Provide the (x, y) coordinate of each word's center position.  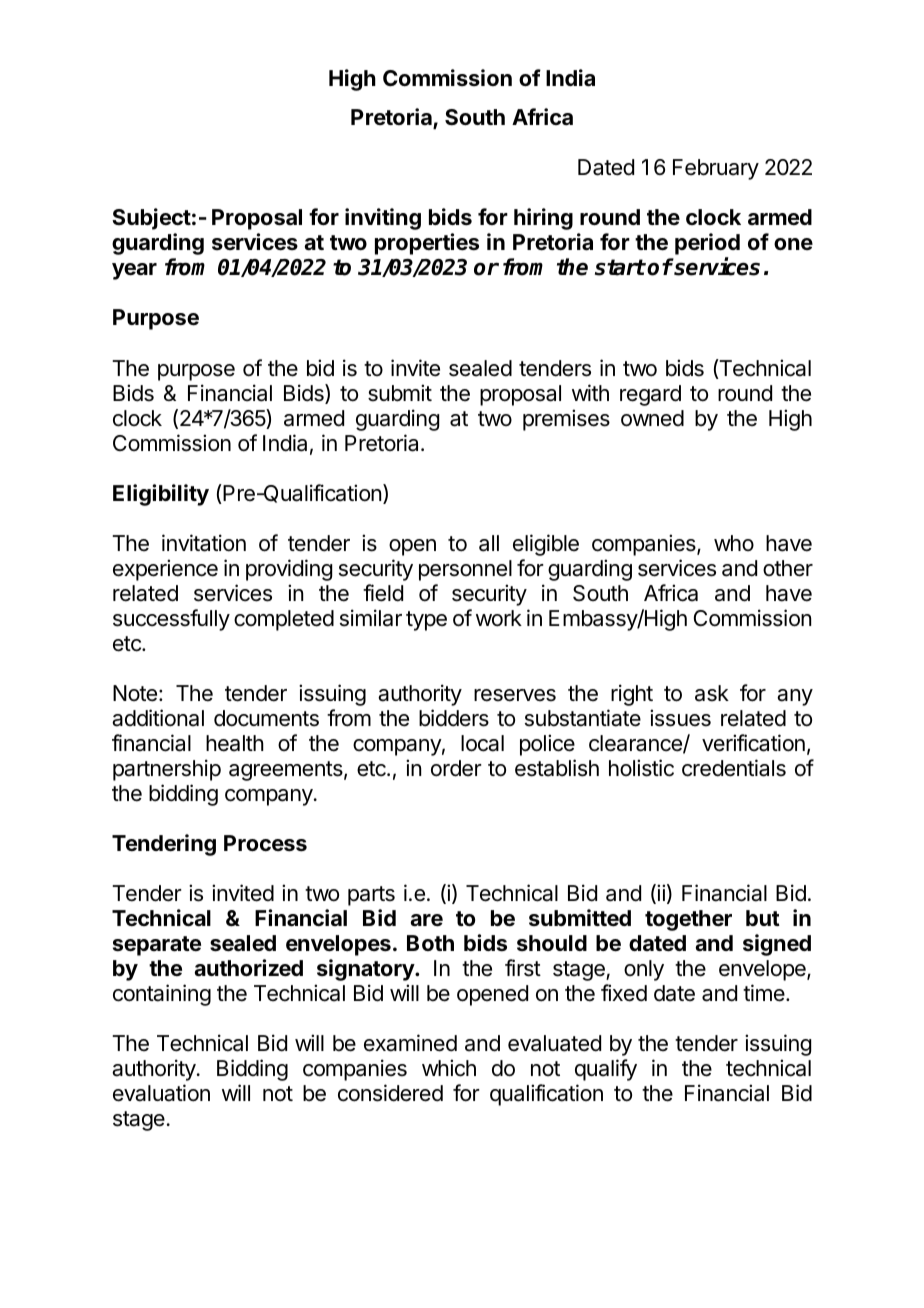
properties (427, 244)
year (134, 271)
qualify (606, 1070)
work (499, 618)
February (716, 169)
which (449, 1068)
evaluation (161, 1093)
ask (712, 693)
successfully (171, 620)
